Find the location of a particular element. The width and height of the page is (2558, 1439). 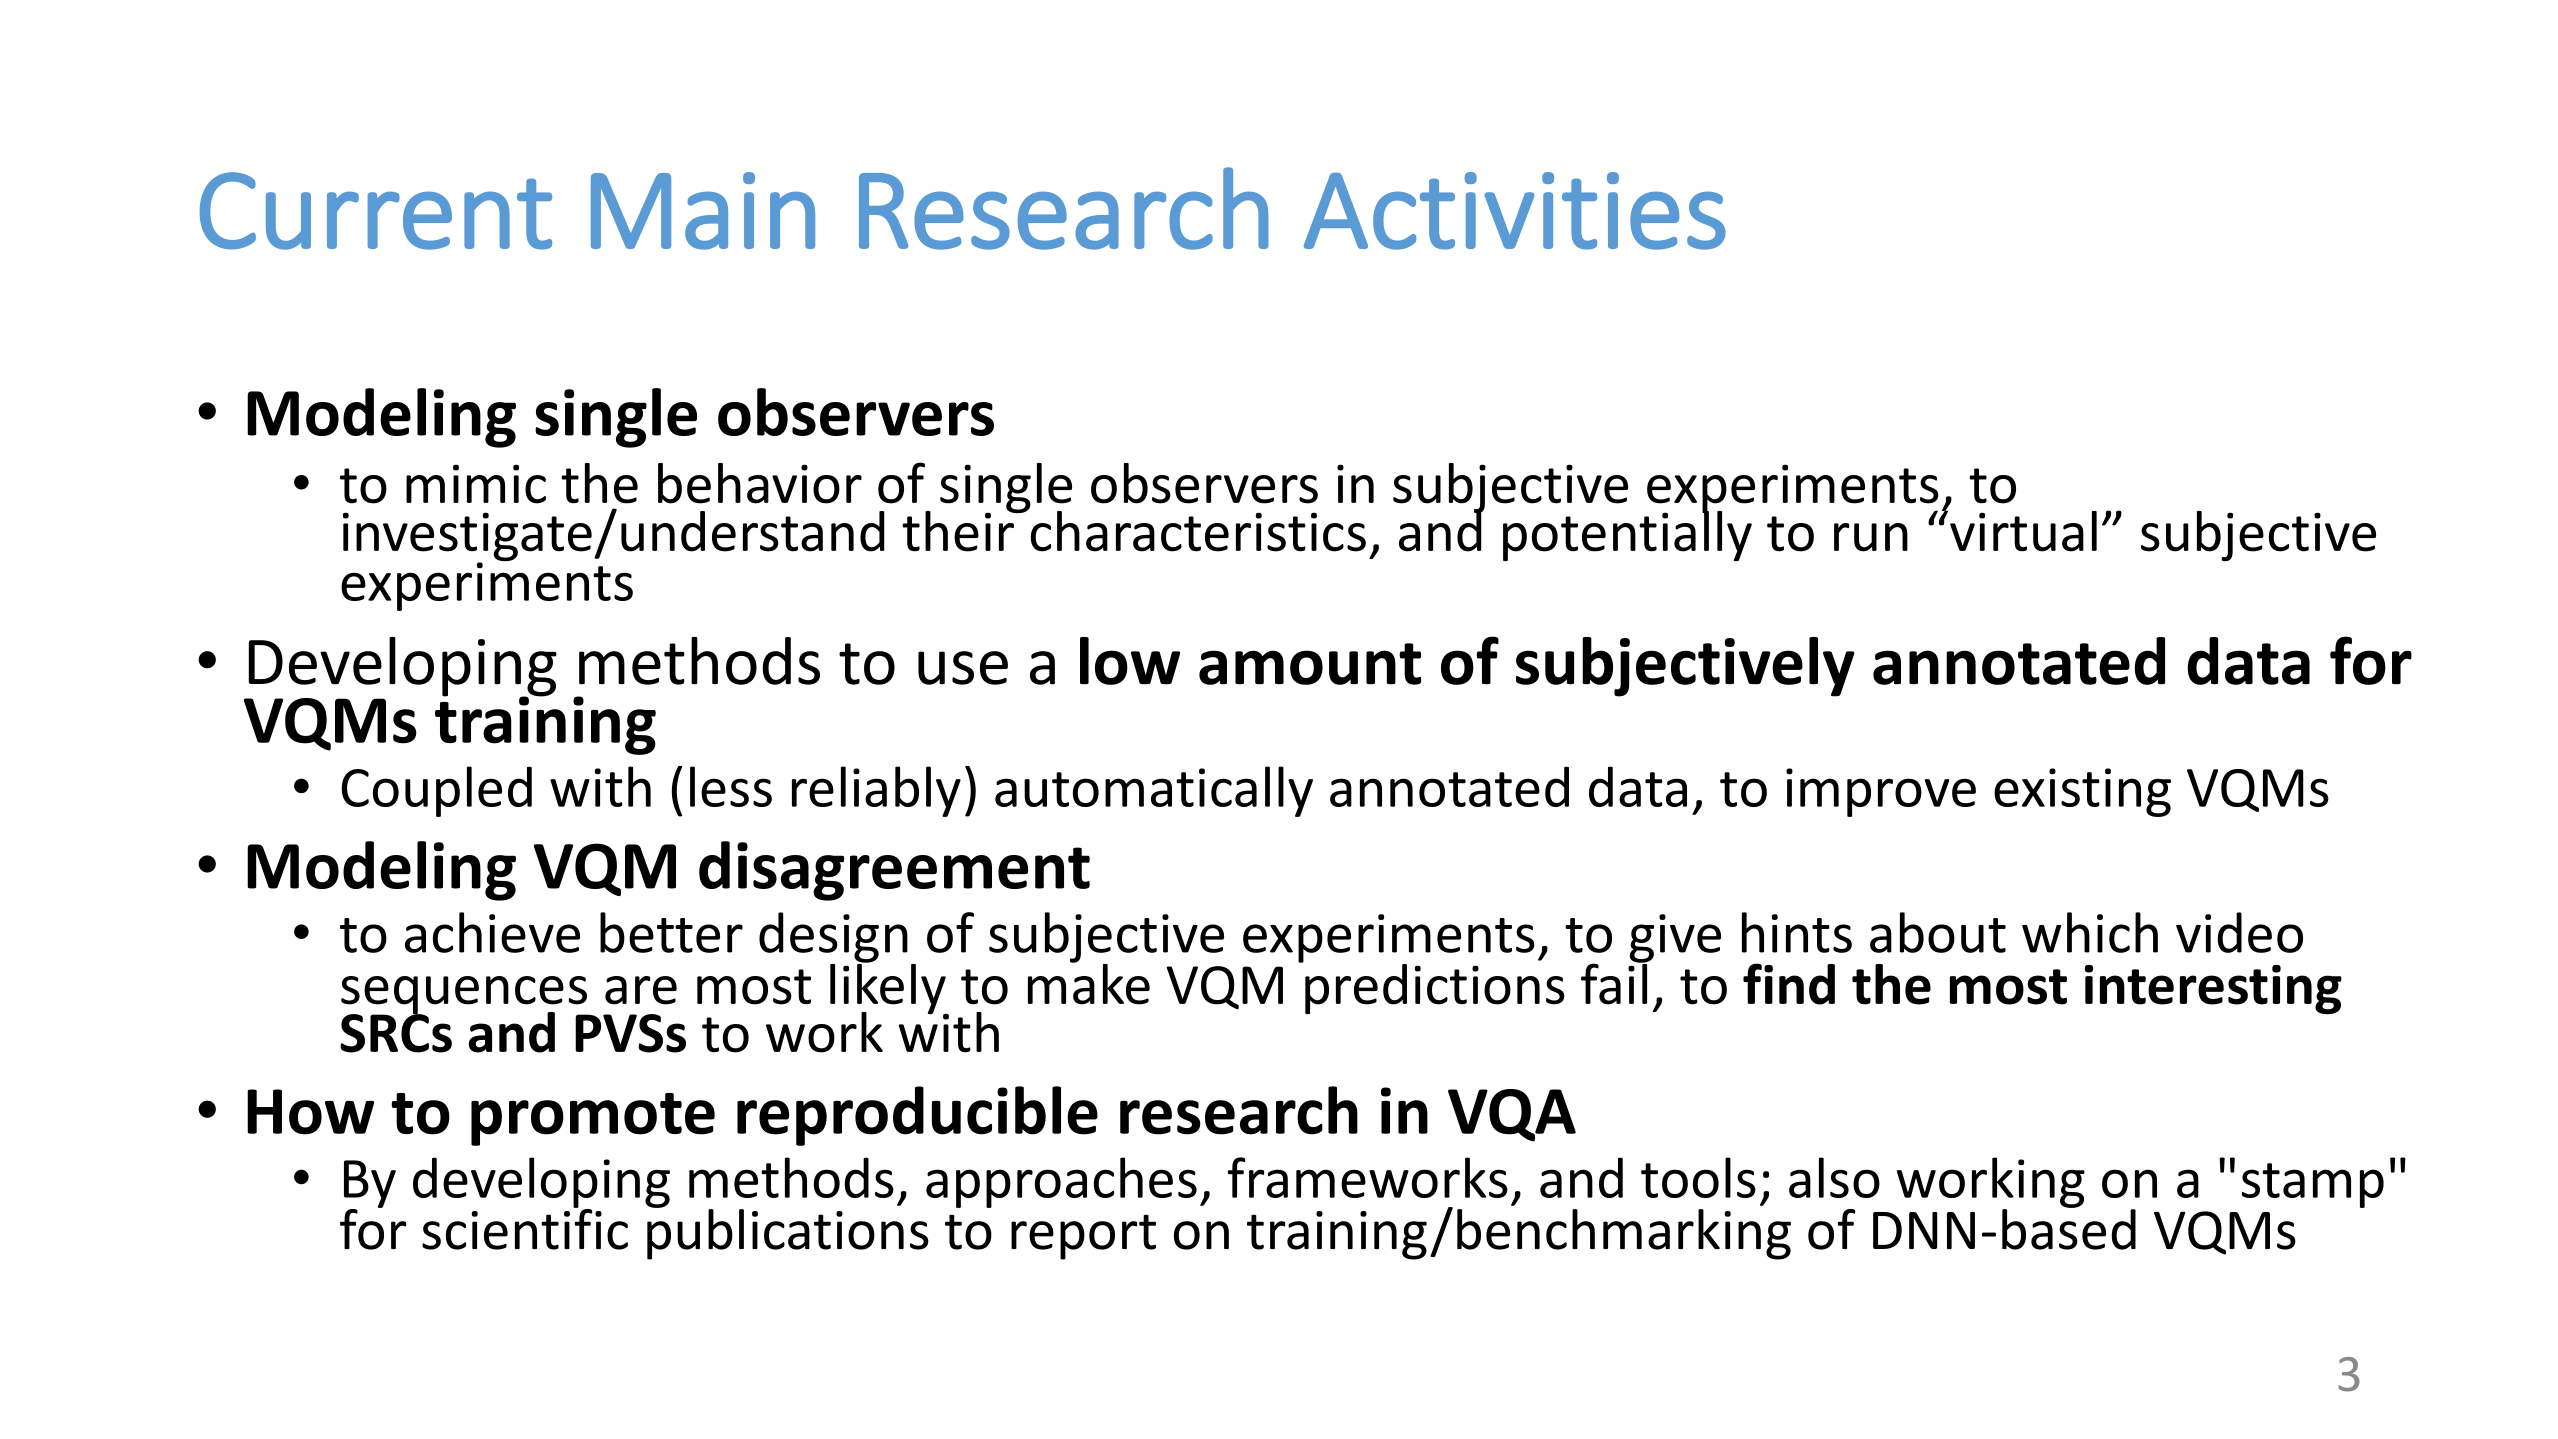

existing is located at coordinates (2082, 792).
